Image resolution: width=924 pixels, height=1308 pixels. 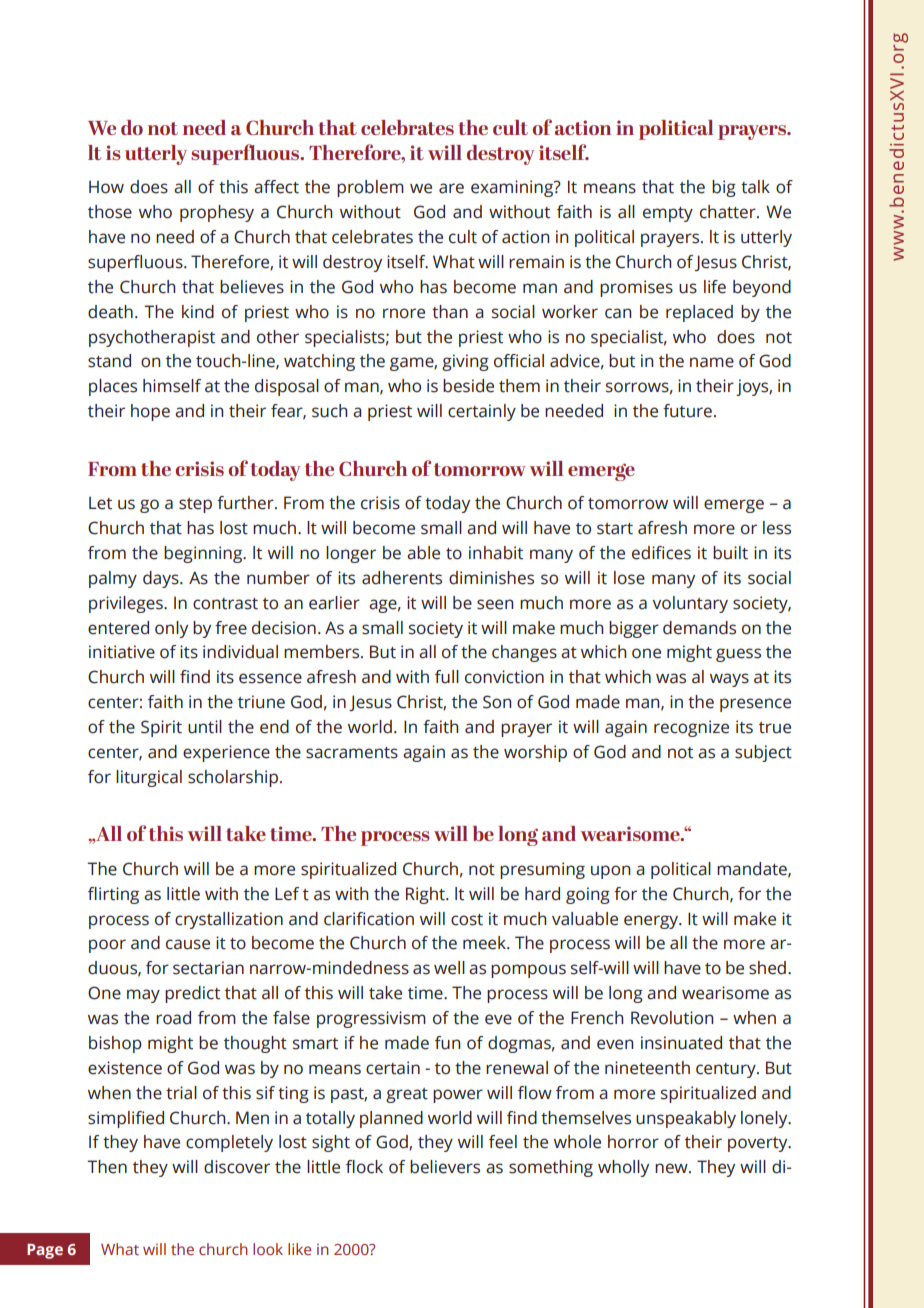 What do you see at coordinates (370, 188) in the screenshot?
I see `problem` at bounding box center [370, 188].
